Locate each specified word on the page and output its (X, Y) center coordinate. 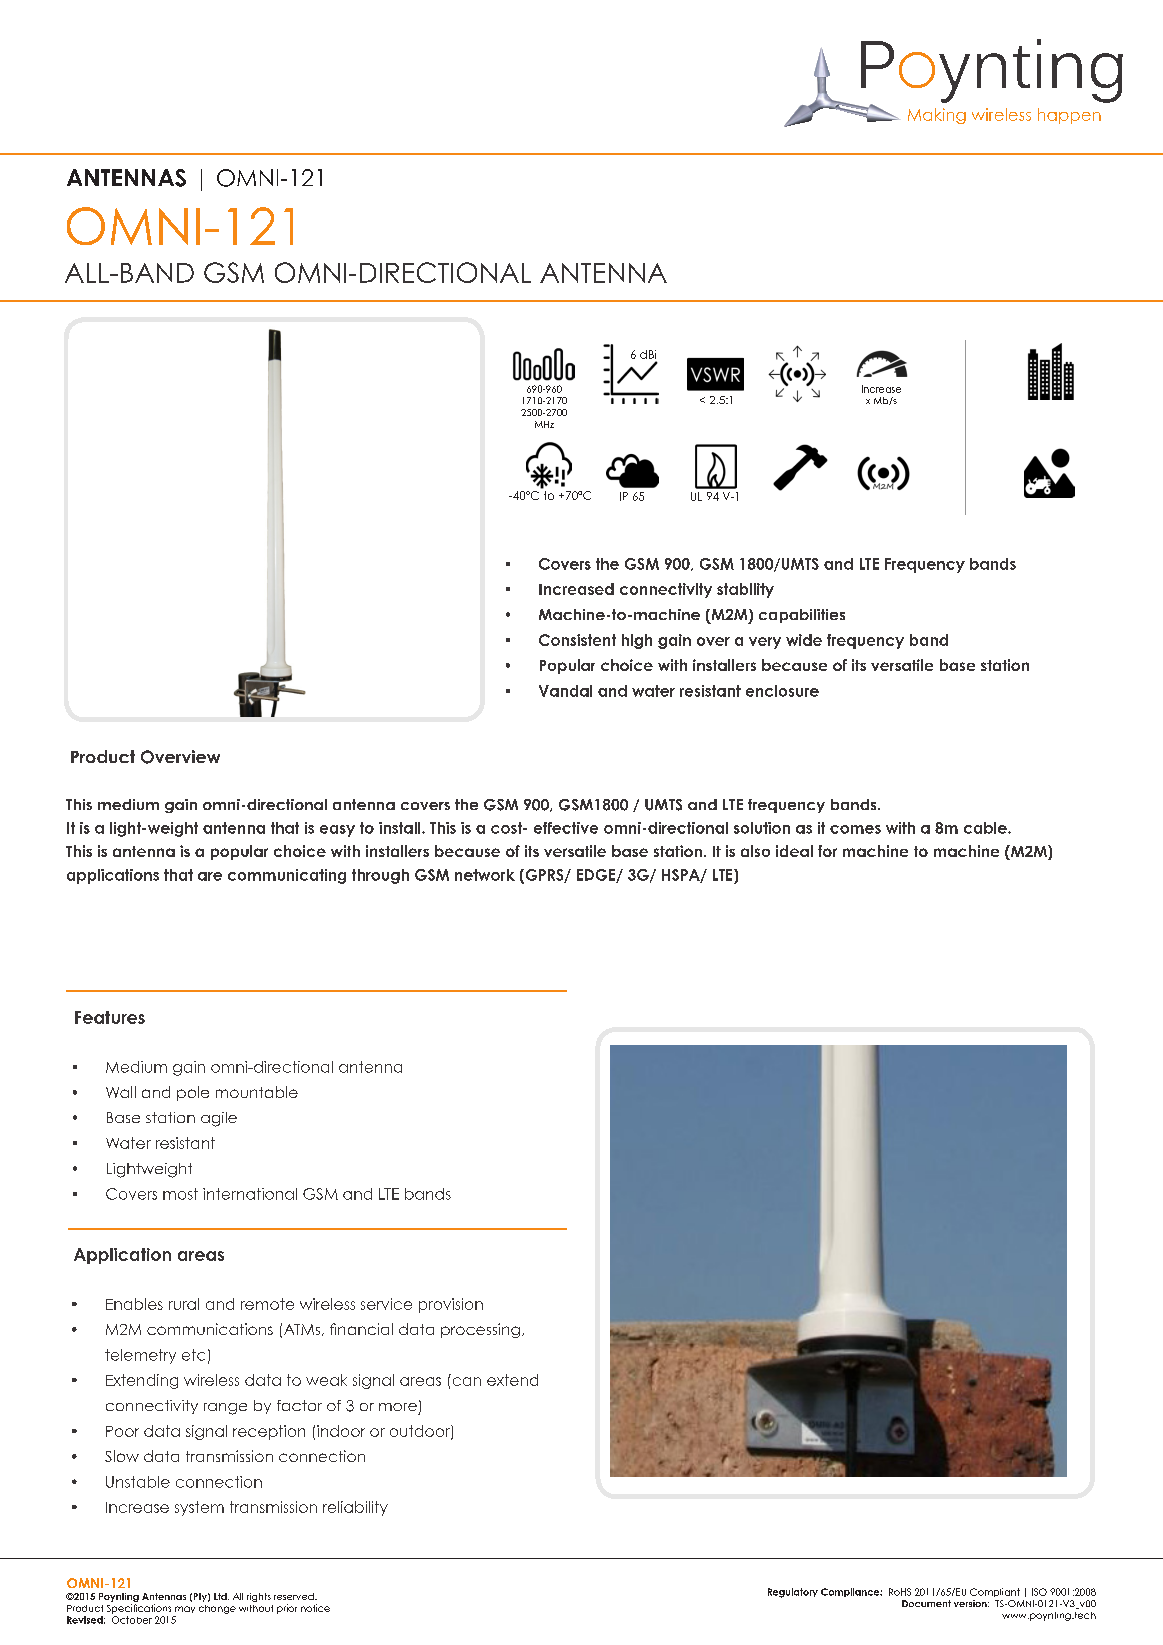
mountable (257, 1092)
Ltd (221, 1596)
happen (1069, 116)
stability (745, 590)
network (485, 875)
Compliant (995, 1592)
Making (937, 116)
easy (337, 831)
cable (986, 828)
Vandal (565, 691)
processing (480, 1330)
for (827, 851)
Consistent (577, 640)
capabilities (802, 616)
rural (184, 1304)
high (637, 641)
